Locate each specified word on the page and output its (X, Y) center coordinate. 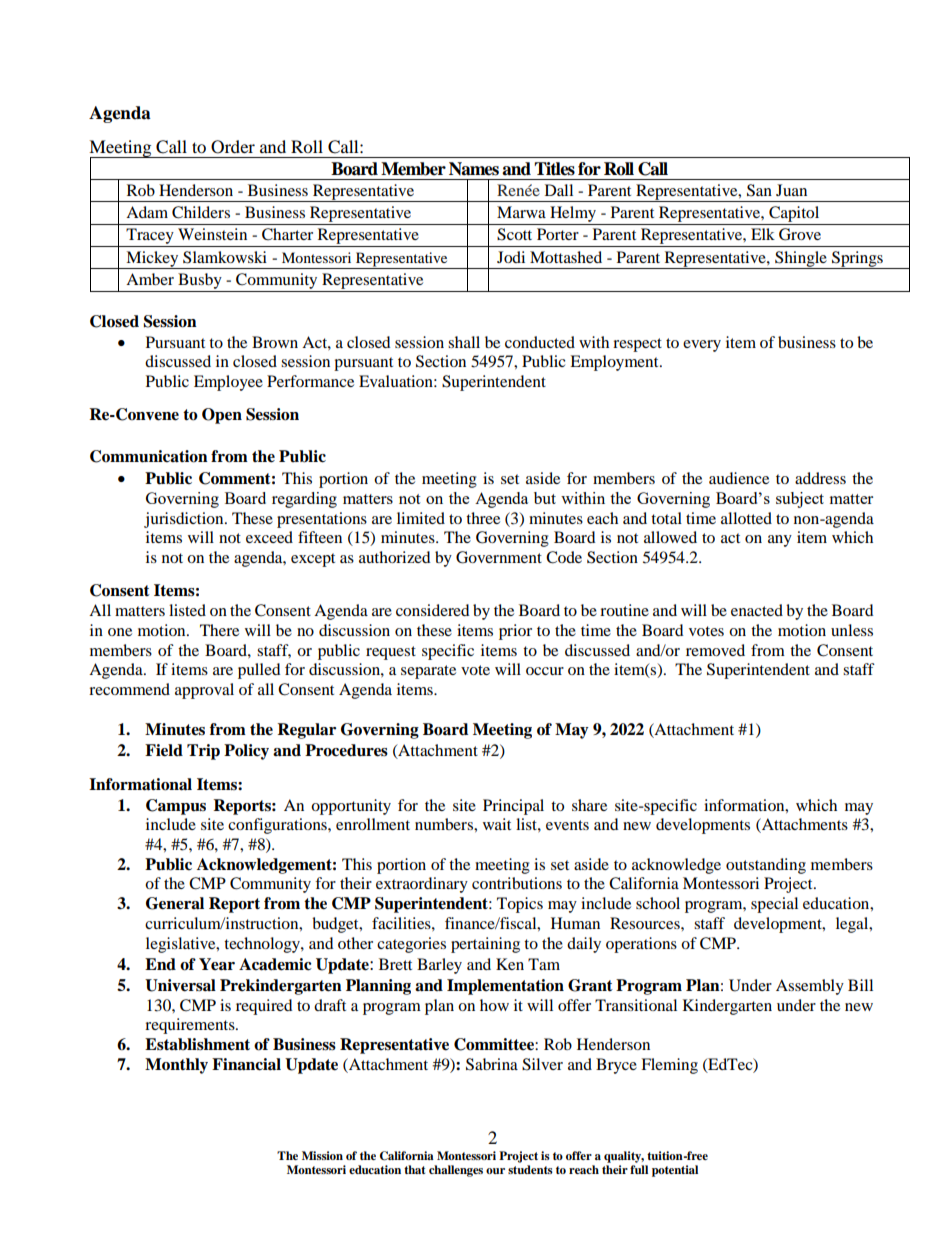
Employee (228, 383)
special (774, 905)
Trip (203, 752)
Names (474, 169)
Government (499, 557)
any (780, 541)
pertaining (485, 945)
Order (233, 147)
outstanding (766, 866)
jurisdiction (185, 520)
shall (464, 342)
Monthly (176, 1066)
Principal (513, 807)
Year (217, 964)
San (759, 190)
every (702, 346)
